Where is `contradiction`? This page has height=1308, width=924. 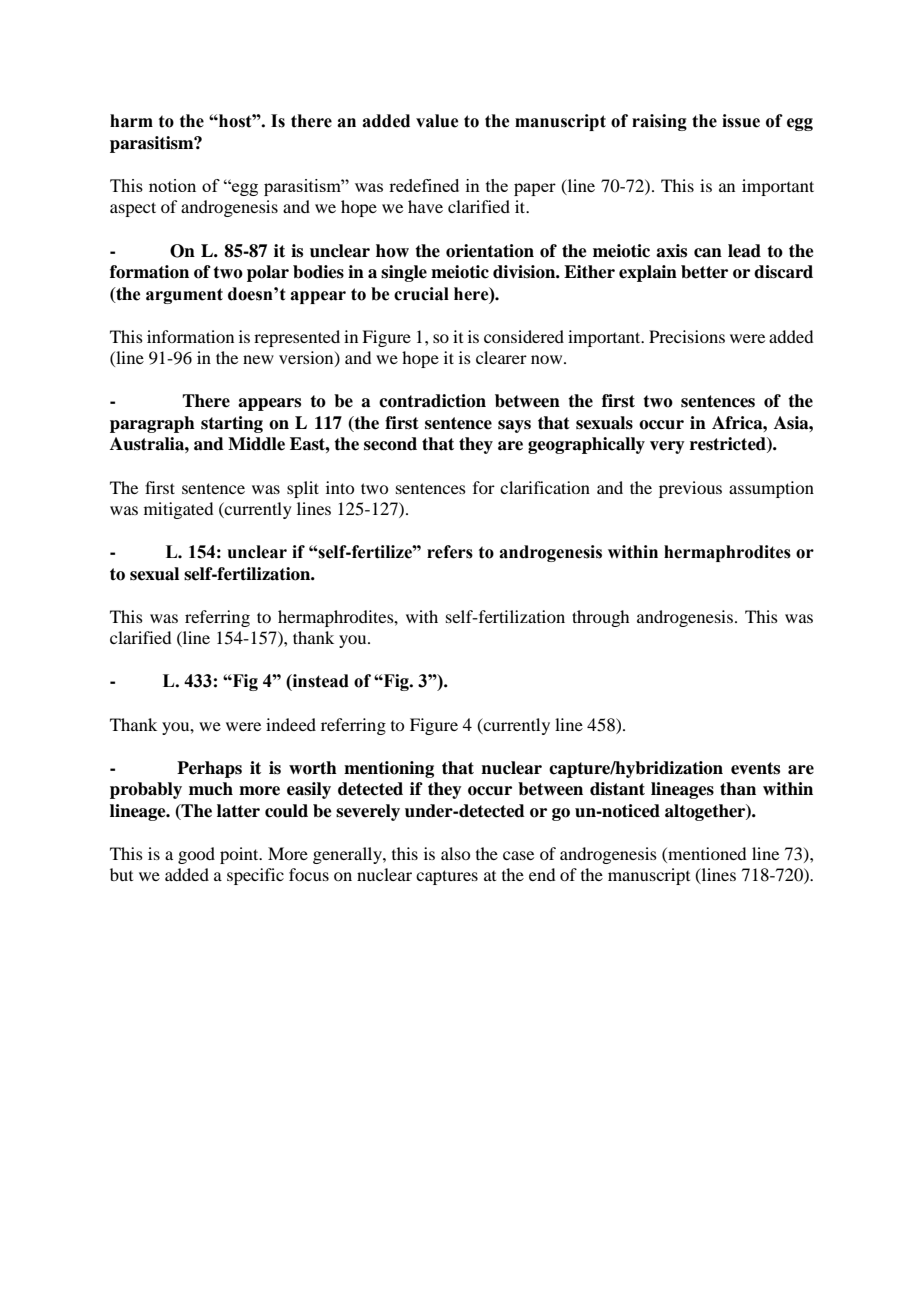 contradiction is located at coordinates (432, 401).
